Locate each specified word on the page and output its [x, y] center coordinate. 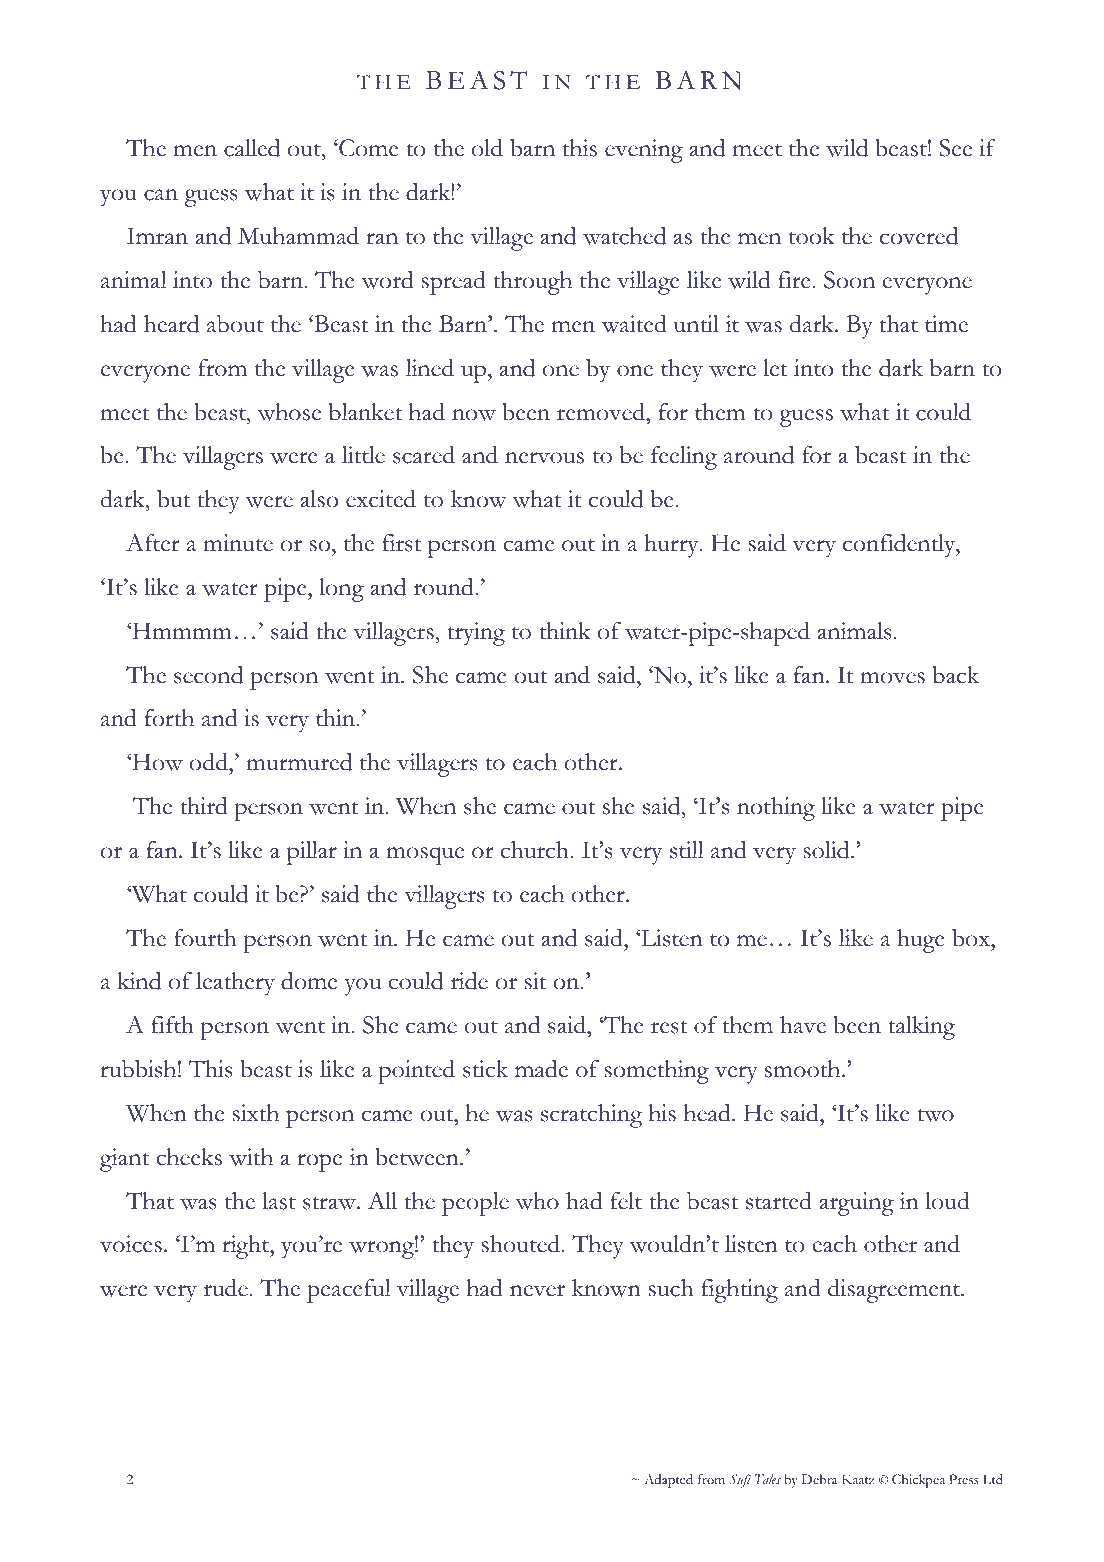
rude [226, 1288]
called [252, 148]
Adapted [668, 1481]
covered [919, 236]
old [487, 148]
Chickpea [918, 1481]
